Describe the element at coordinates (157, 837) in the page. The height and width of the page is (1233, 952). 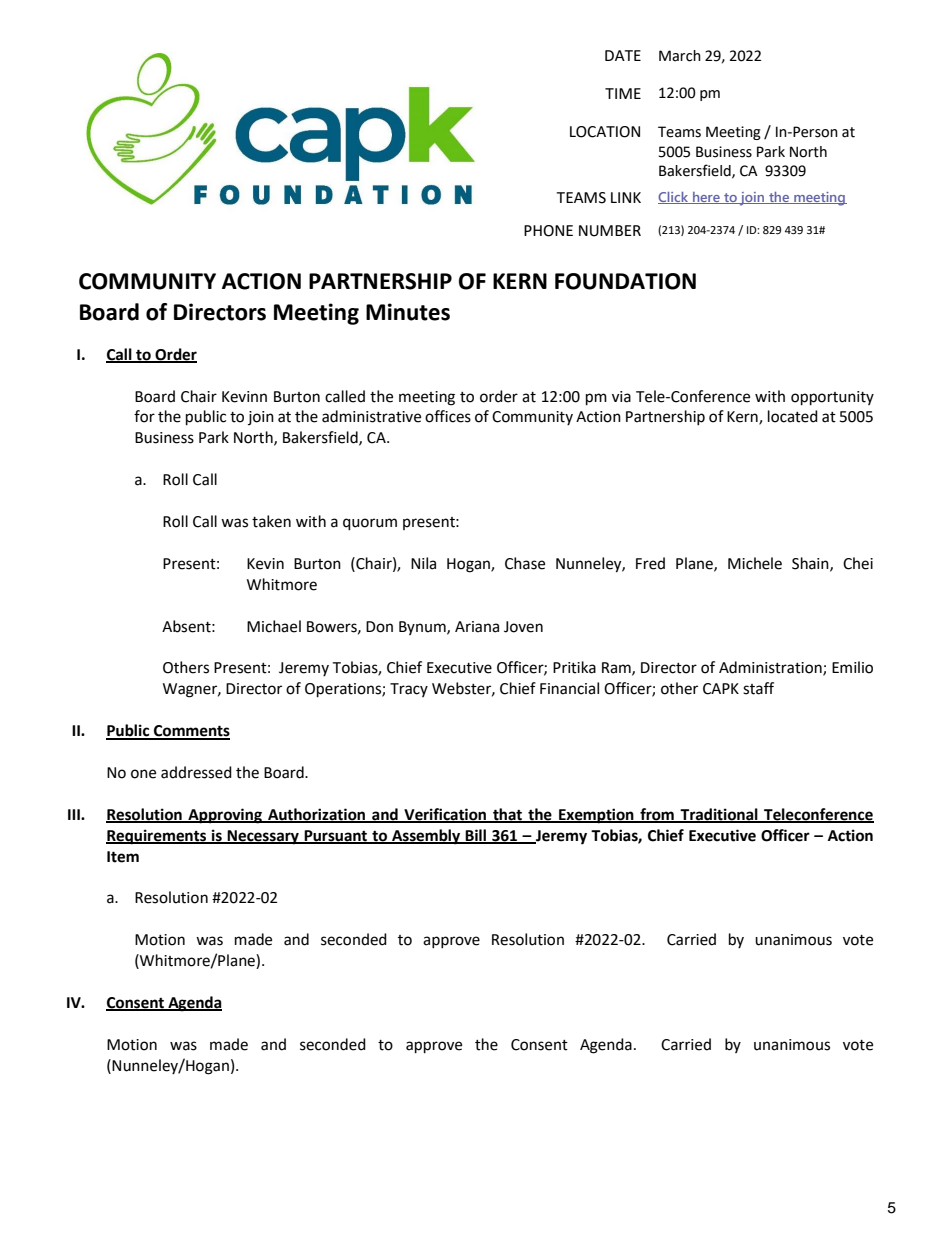
I see `Requirements` at that location.
